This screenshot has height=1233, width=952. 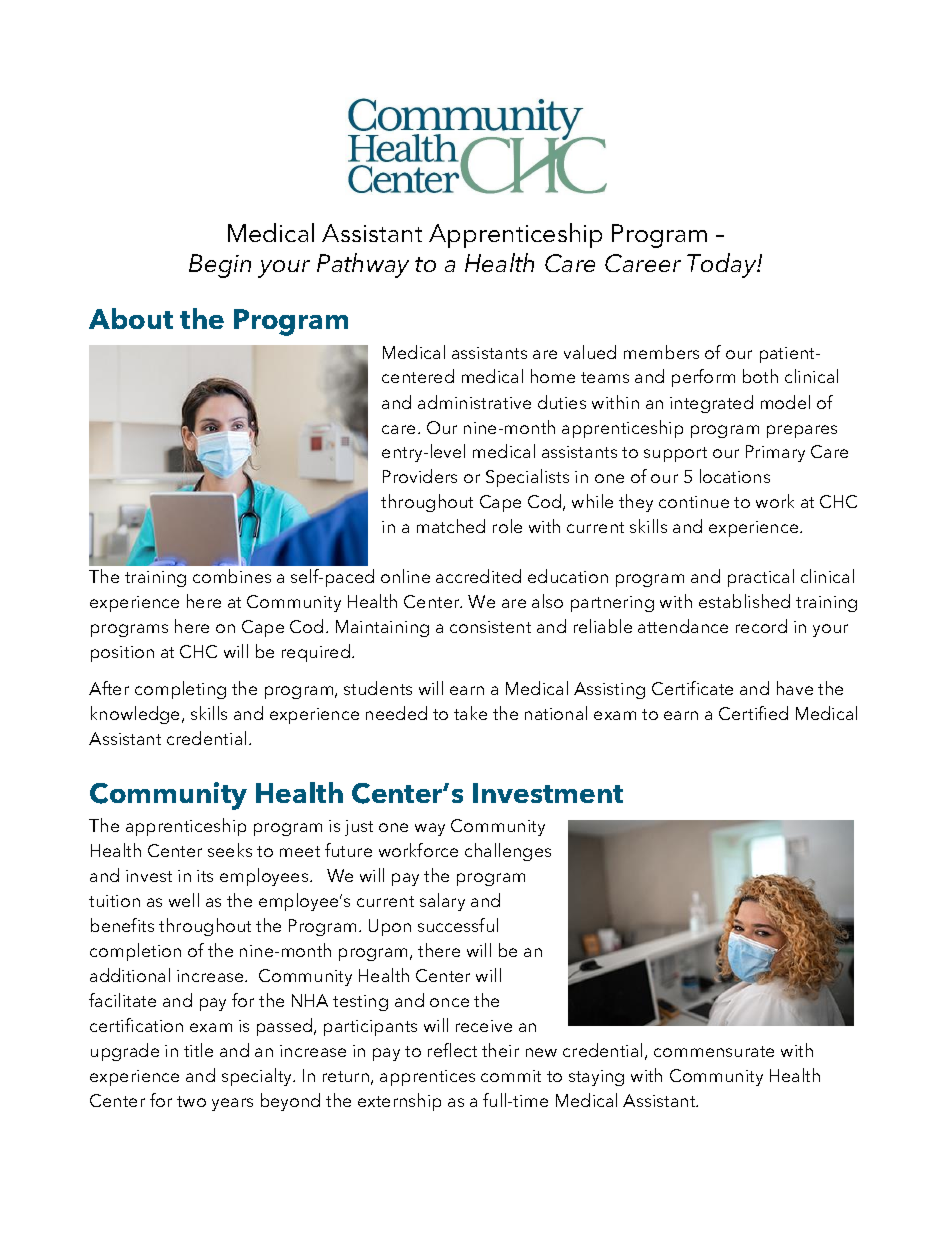 What do you see at coordinates (220, 266) in the screenshot?
I see `Begin` at bounding box center [220, 266].
